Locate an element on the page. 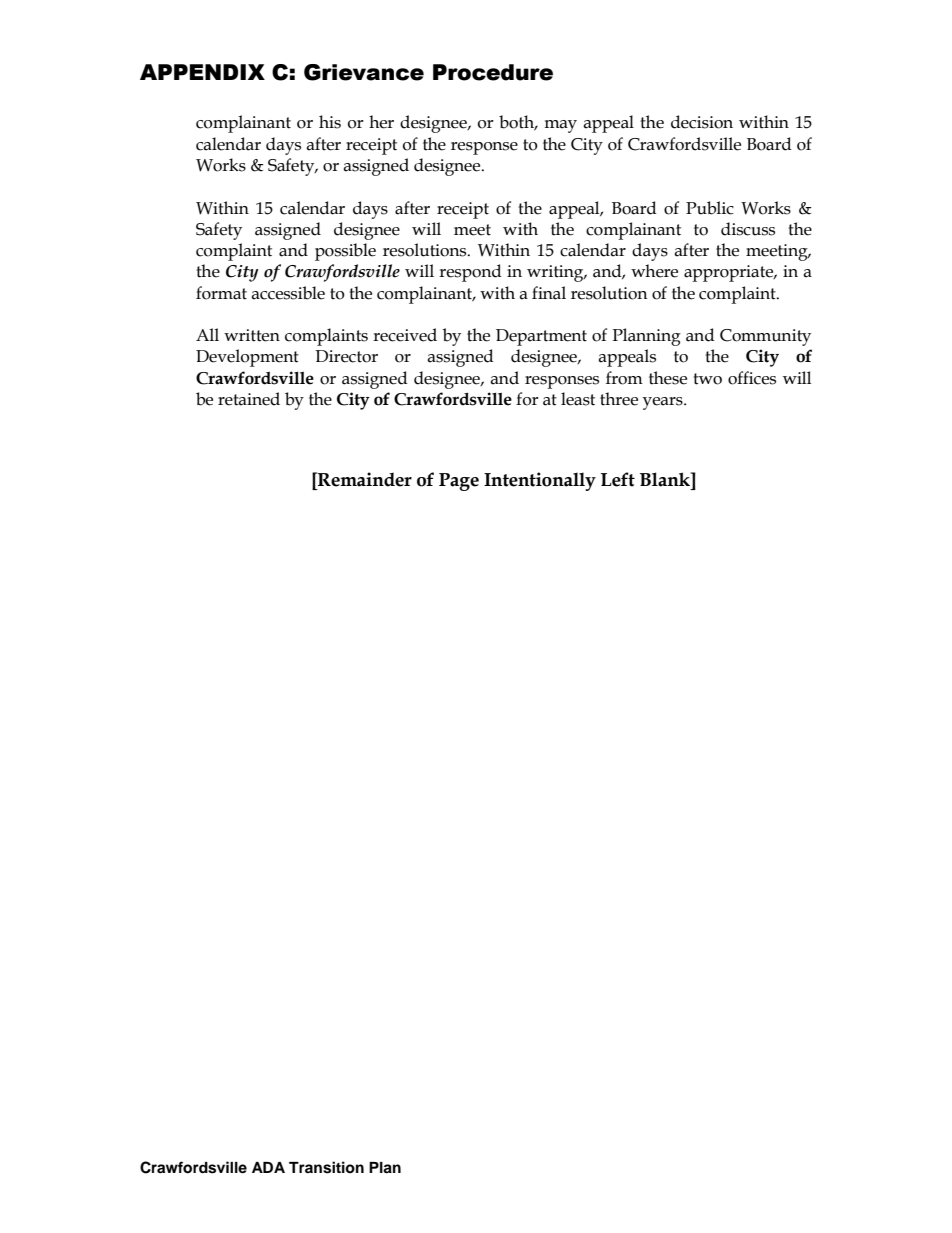 This image has width=952, height=1233. decision is located at coordinates (702, 122).
